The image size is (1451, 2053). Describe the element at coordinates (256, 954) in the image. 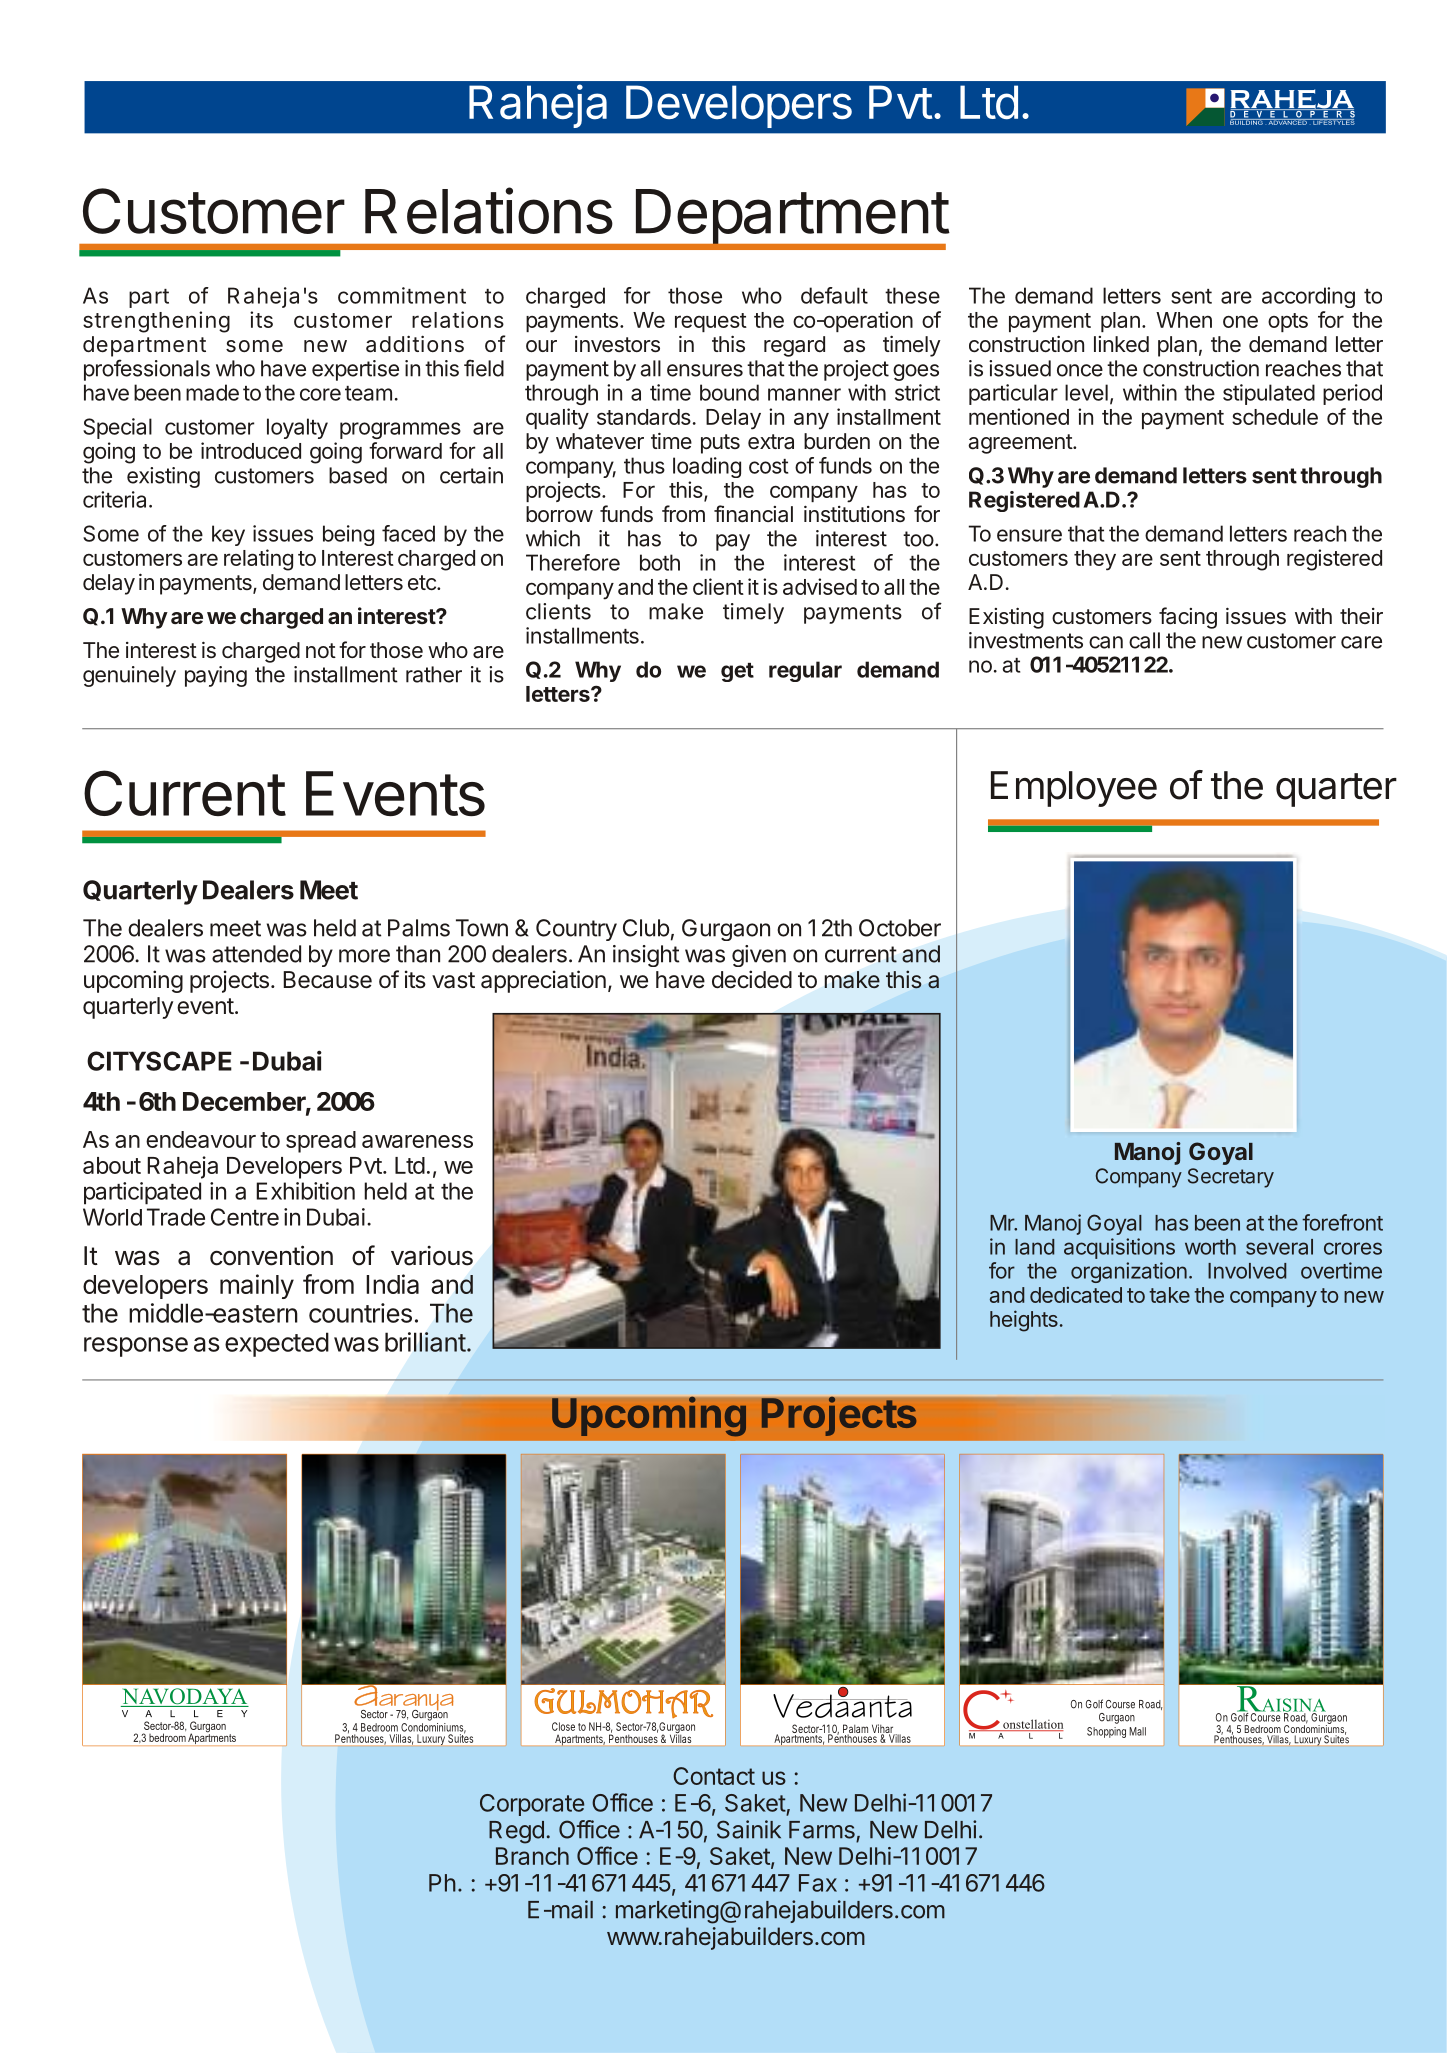

I see `attended` at that location.
